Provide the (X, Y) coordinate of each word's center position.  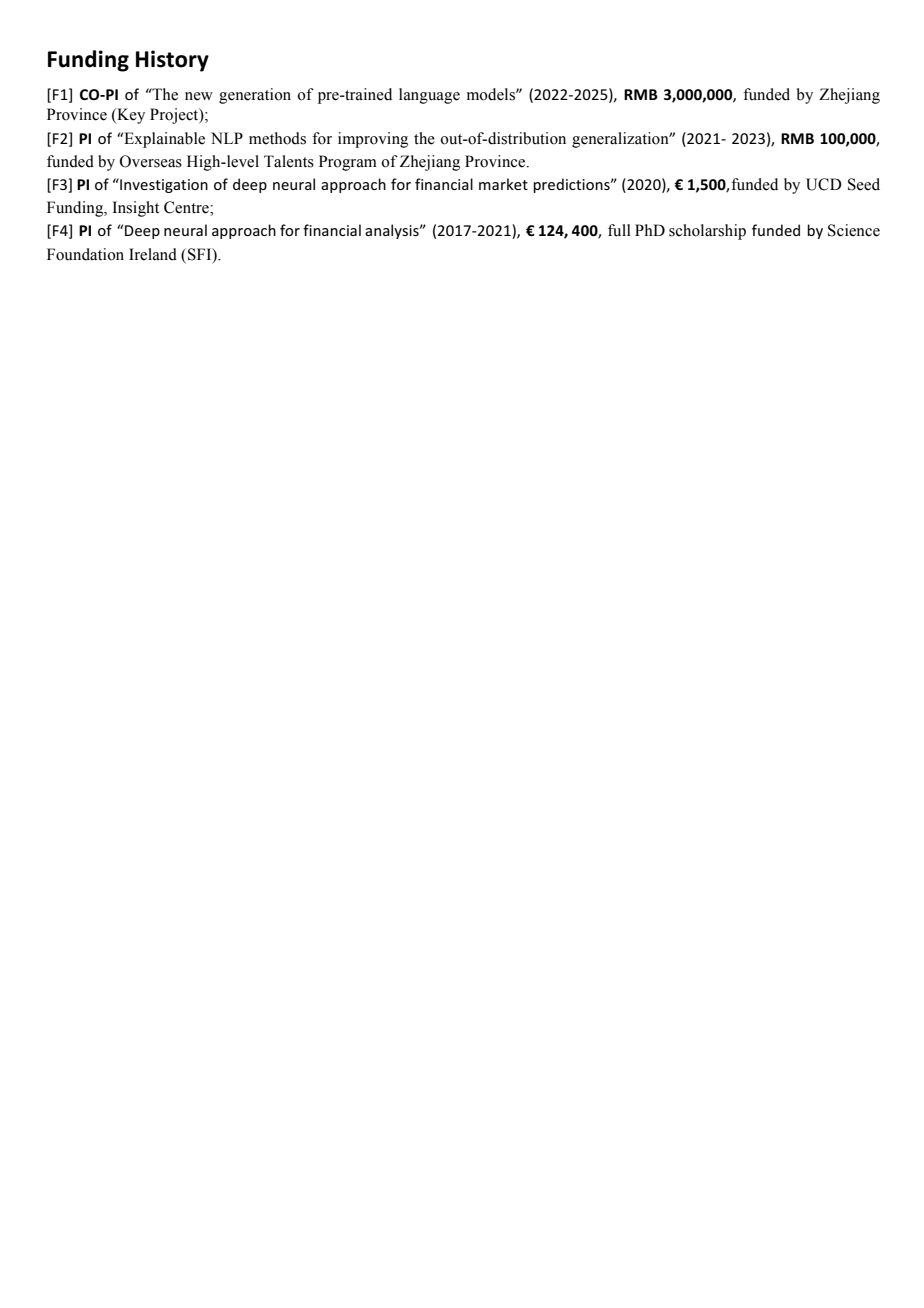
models (492, 94)
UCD (824, 184)
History (172, 61)
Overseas (151, 161)
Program (348, 163)
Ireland (153, 254)
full (619, 230)
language (429, 96)
